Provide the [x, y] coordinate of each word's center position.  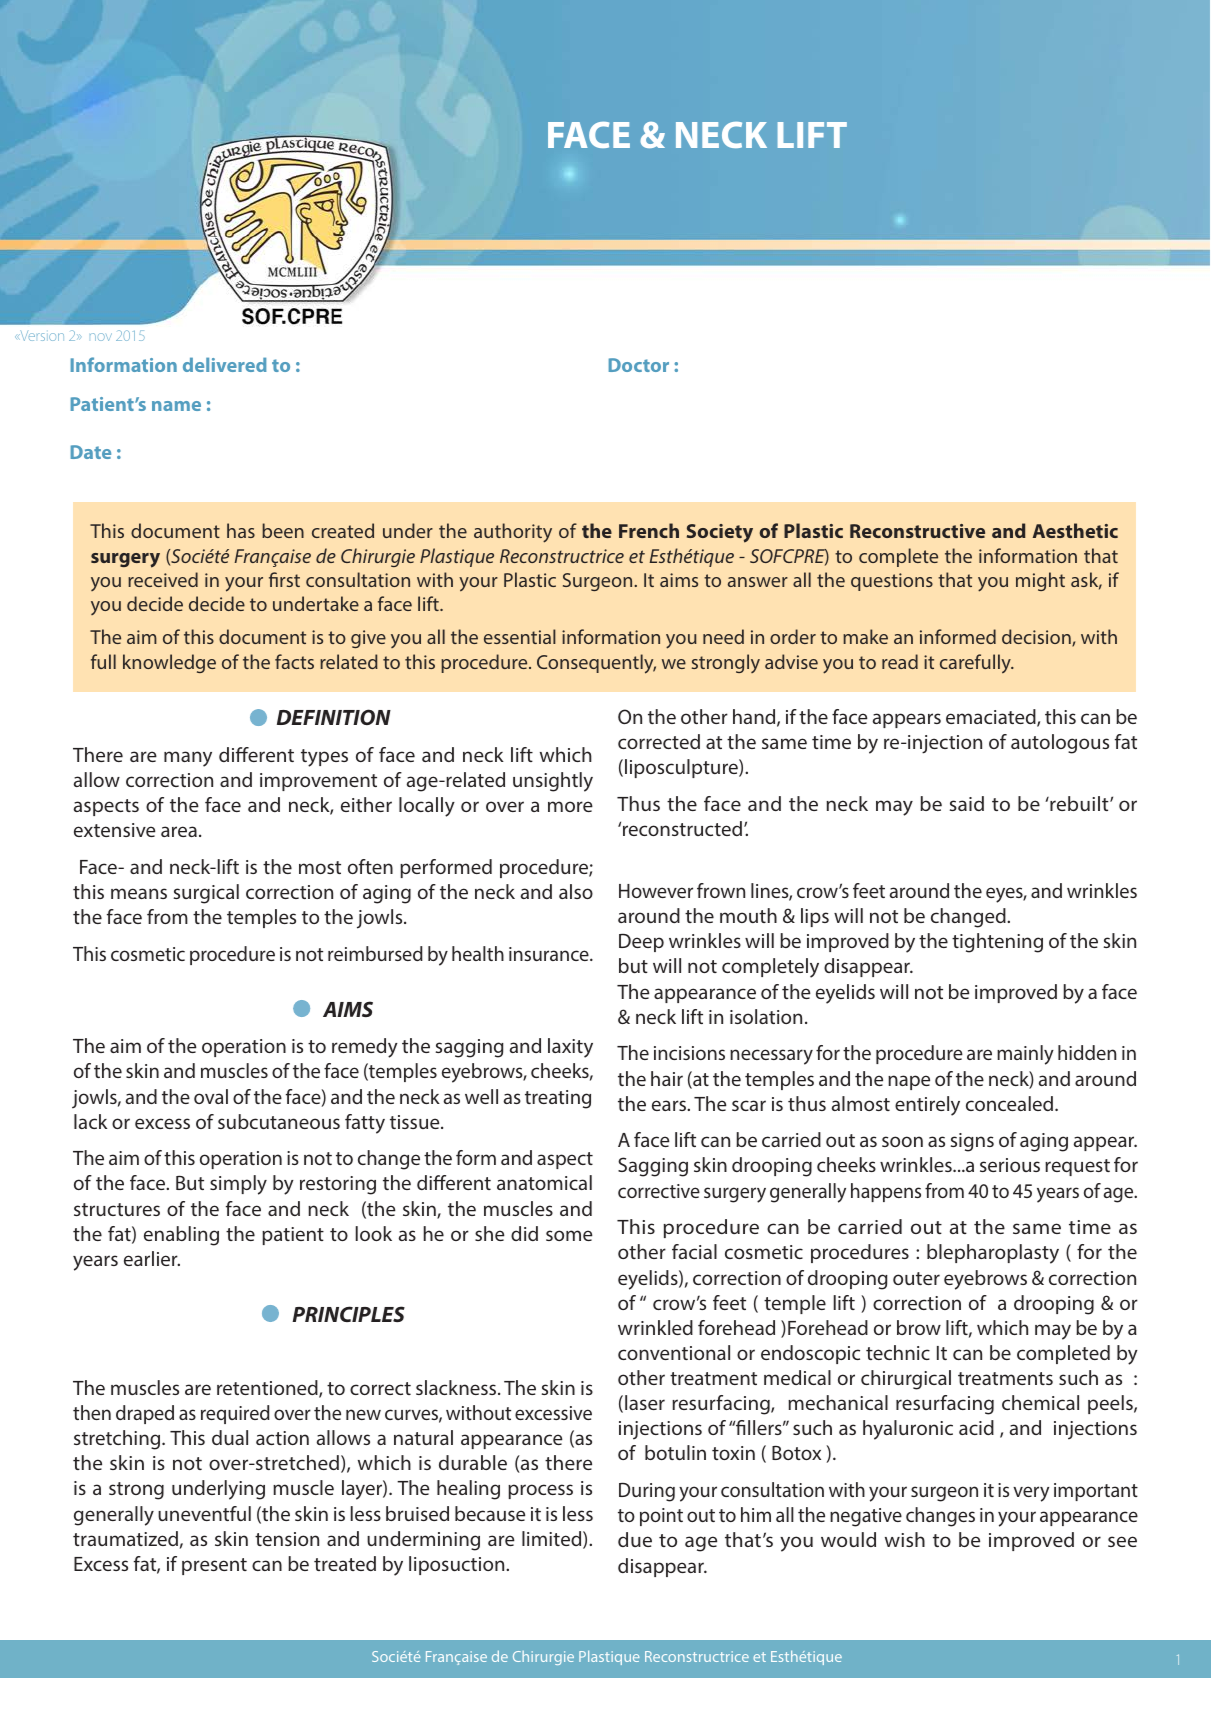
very [1031, 1494]
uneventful [204, 1513]
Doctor [639, 365]
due [635, 1539]
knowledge [169, 663]
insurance [550, 954]
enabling [181, 1236]
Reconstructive [917, 531]
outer [916, 1278]
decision [1037, 638]
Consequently [596, 664]
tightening [997, 943]
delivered [225, 364]
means [139, 893]
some [569, 1235]
